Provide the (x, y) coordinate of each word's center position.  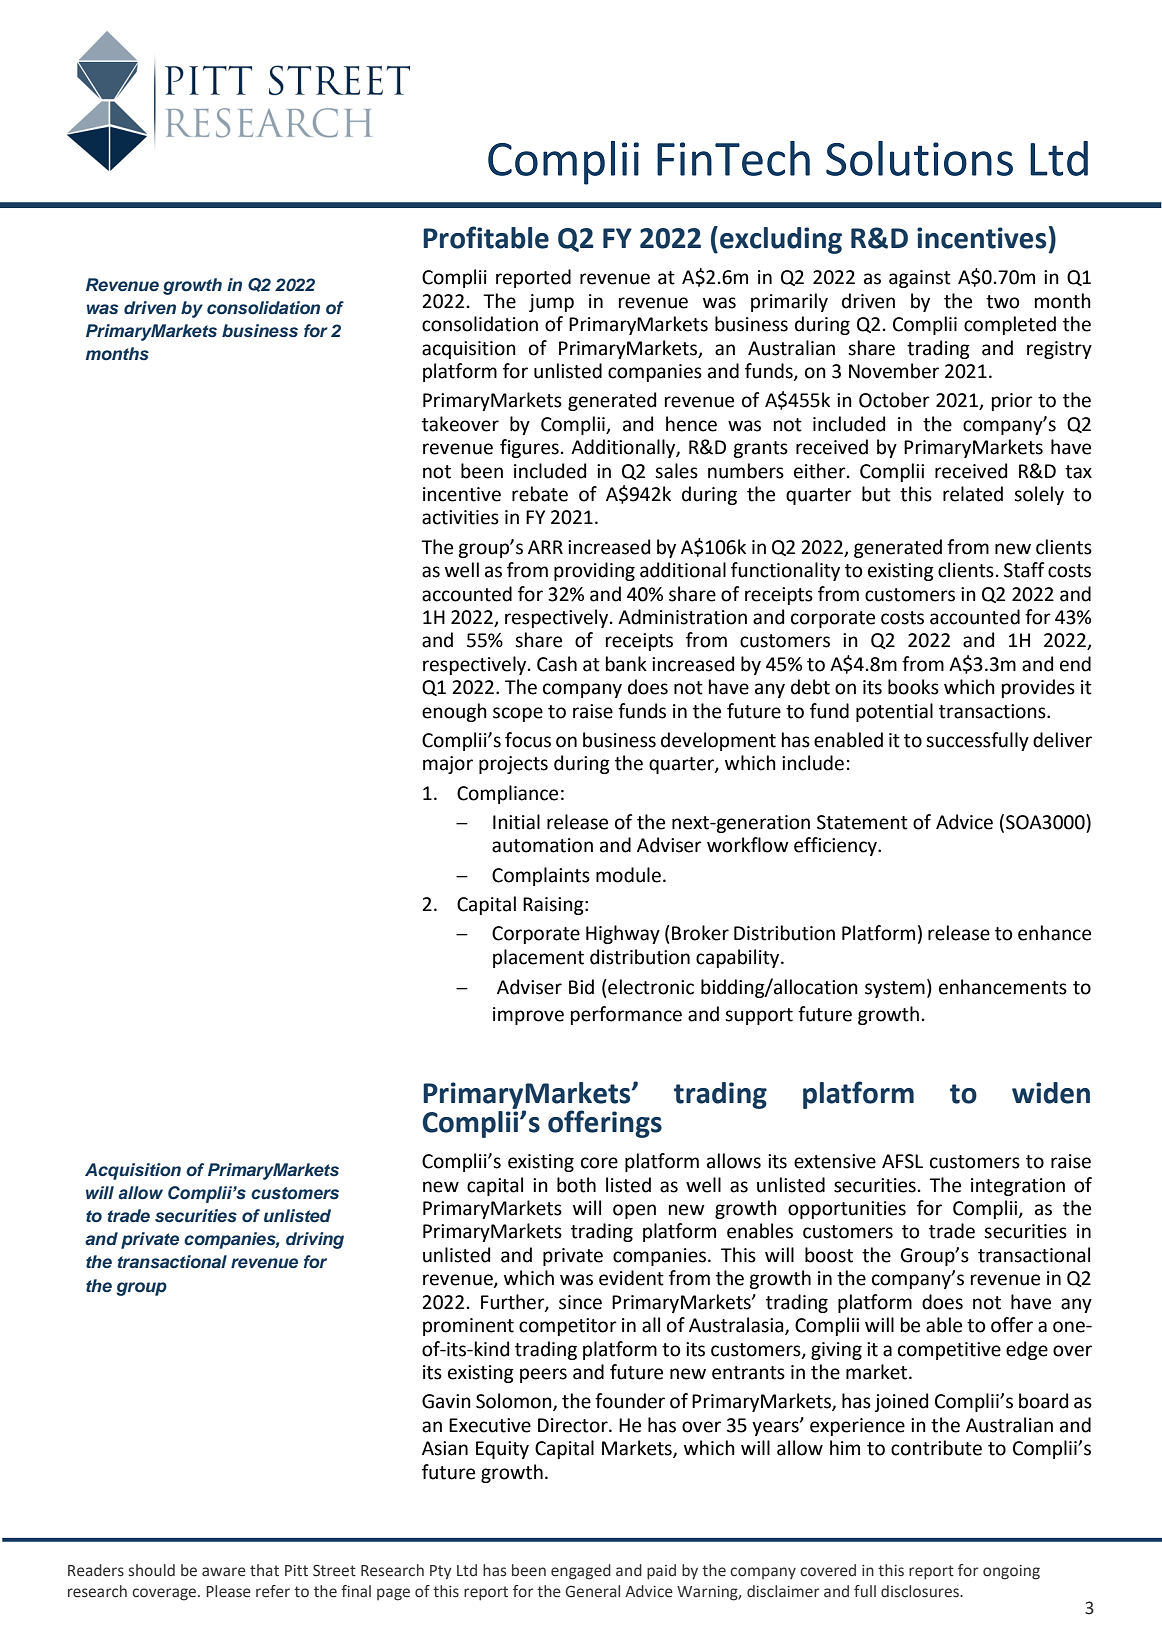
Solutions (919, 158)
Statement (862, 822)
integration (1018, 1187)
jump (551, 303)
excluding (781, 240)
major (448, 765)
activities (460, 517)
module (628, 875)
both (576, 1185)
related (973, 494)
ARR (545, 547)
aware (224, 1572)
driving (315, 1240)
